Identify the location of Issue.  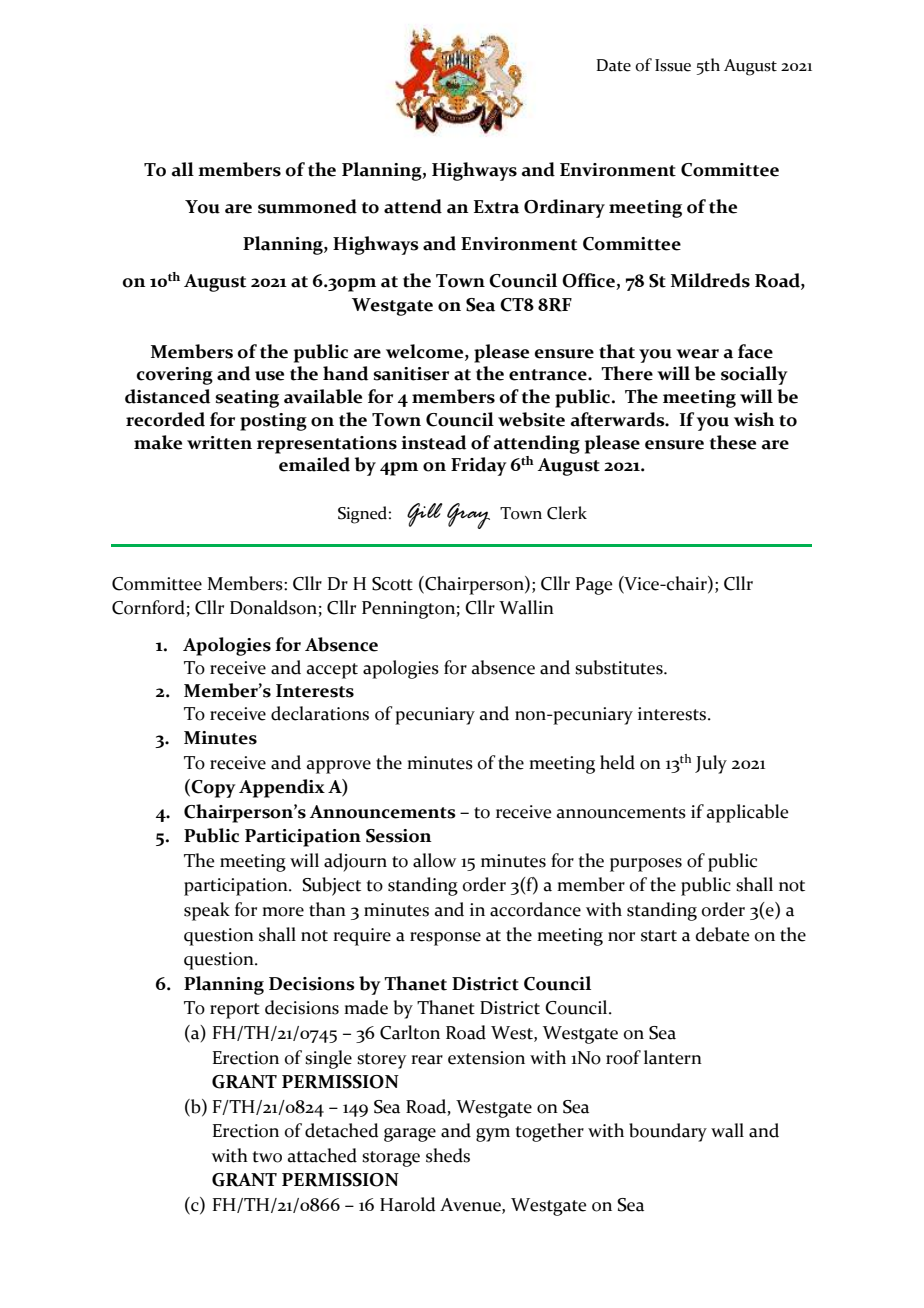
(673, 65).
